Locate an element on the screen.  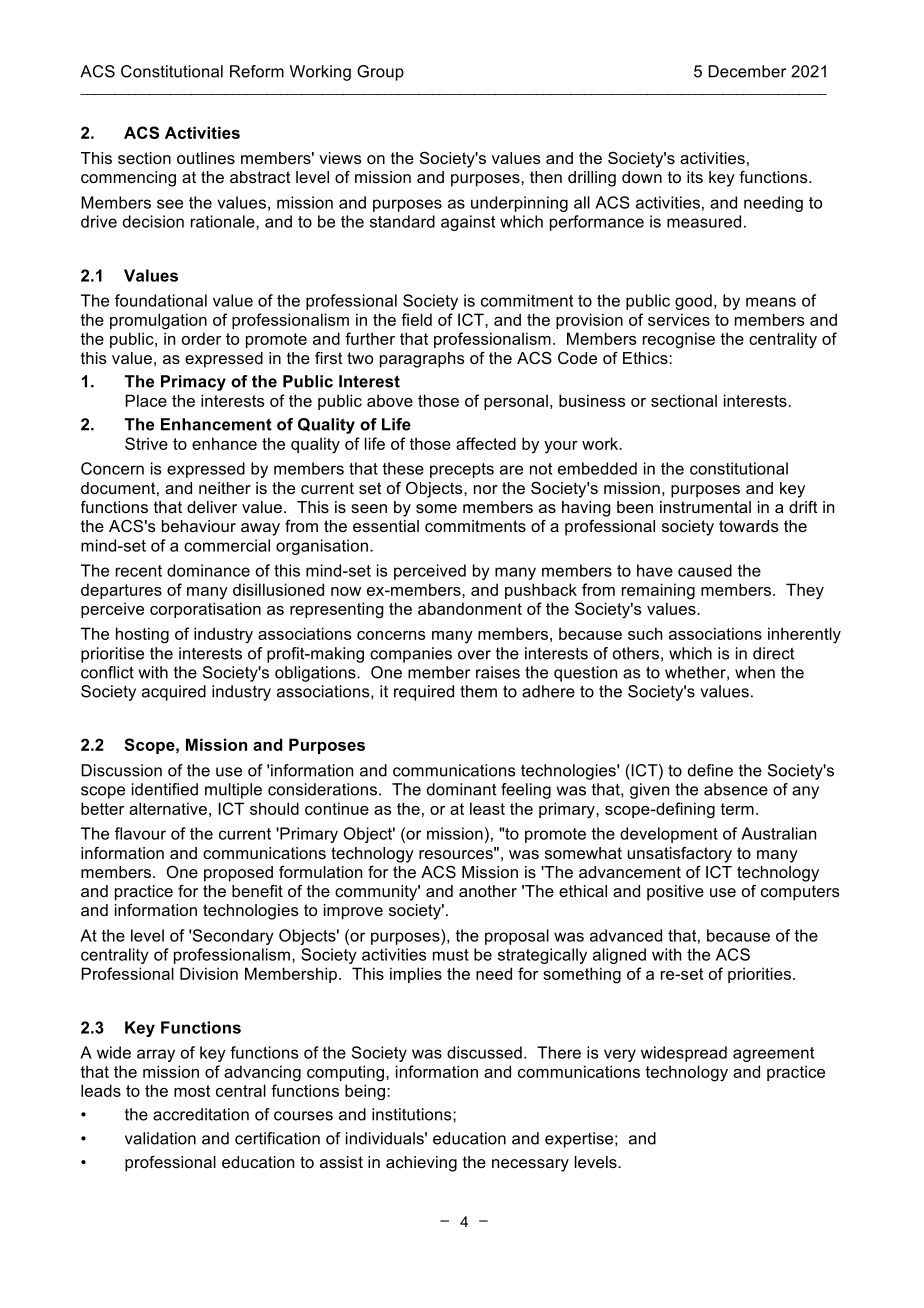
December is located at coordinates (747, 71).
